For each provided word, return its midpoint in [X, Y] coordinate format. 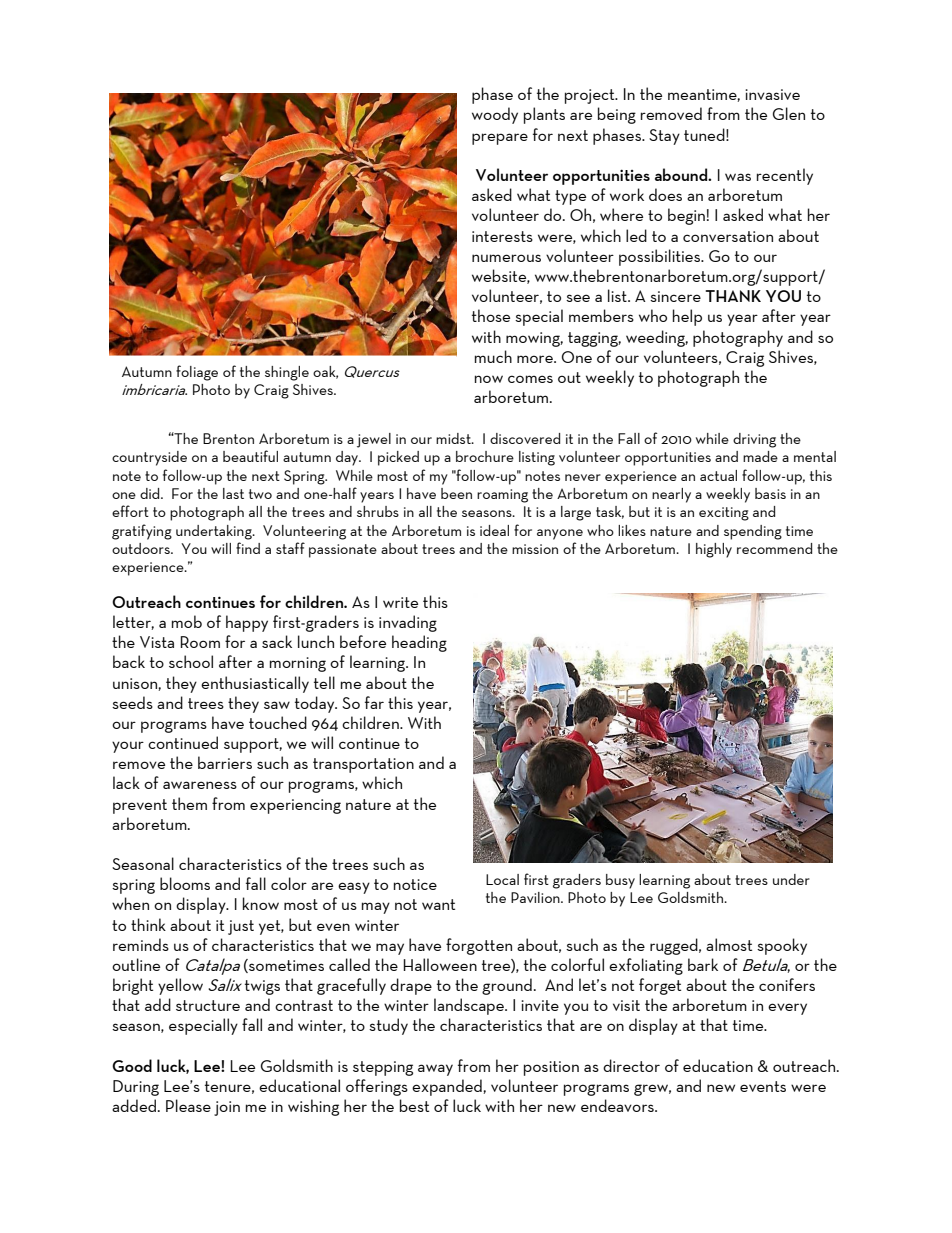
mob [187, 621]
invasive [772, 94]
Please [188, 1105]
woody [495, 115]
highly [714, 550]
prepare [500, 139]
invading [408, 623]
